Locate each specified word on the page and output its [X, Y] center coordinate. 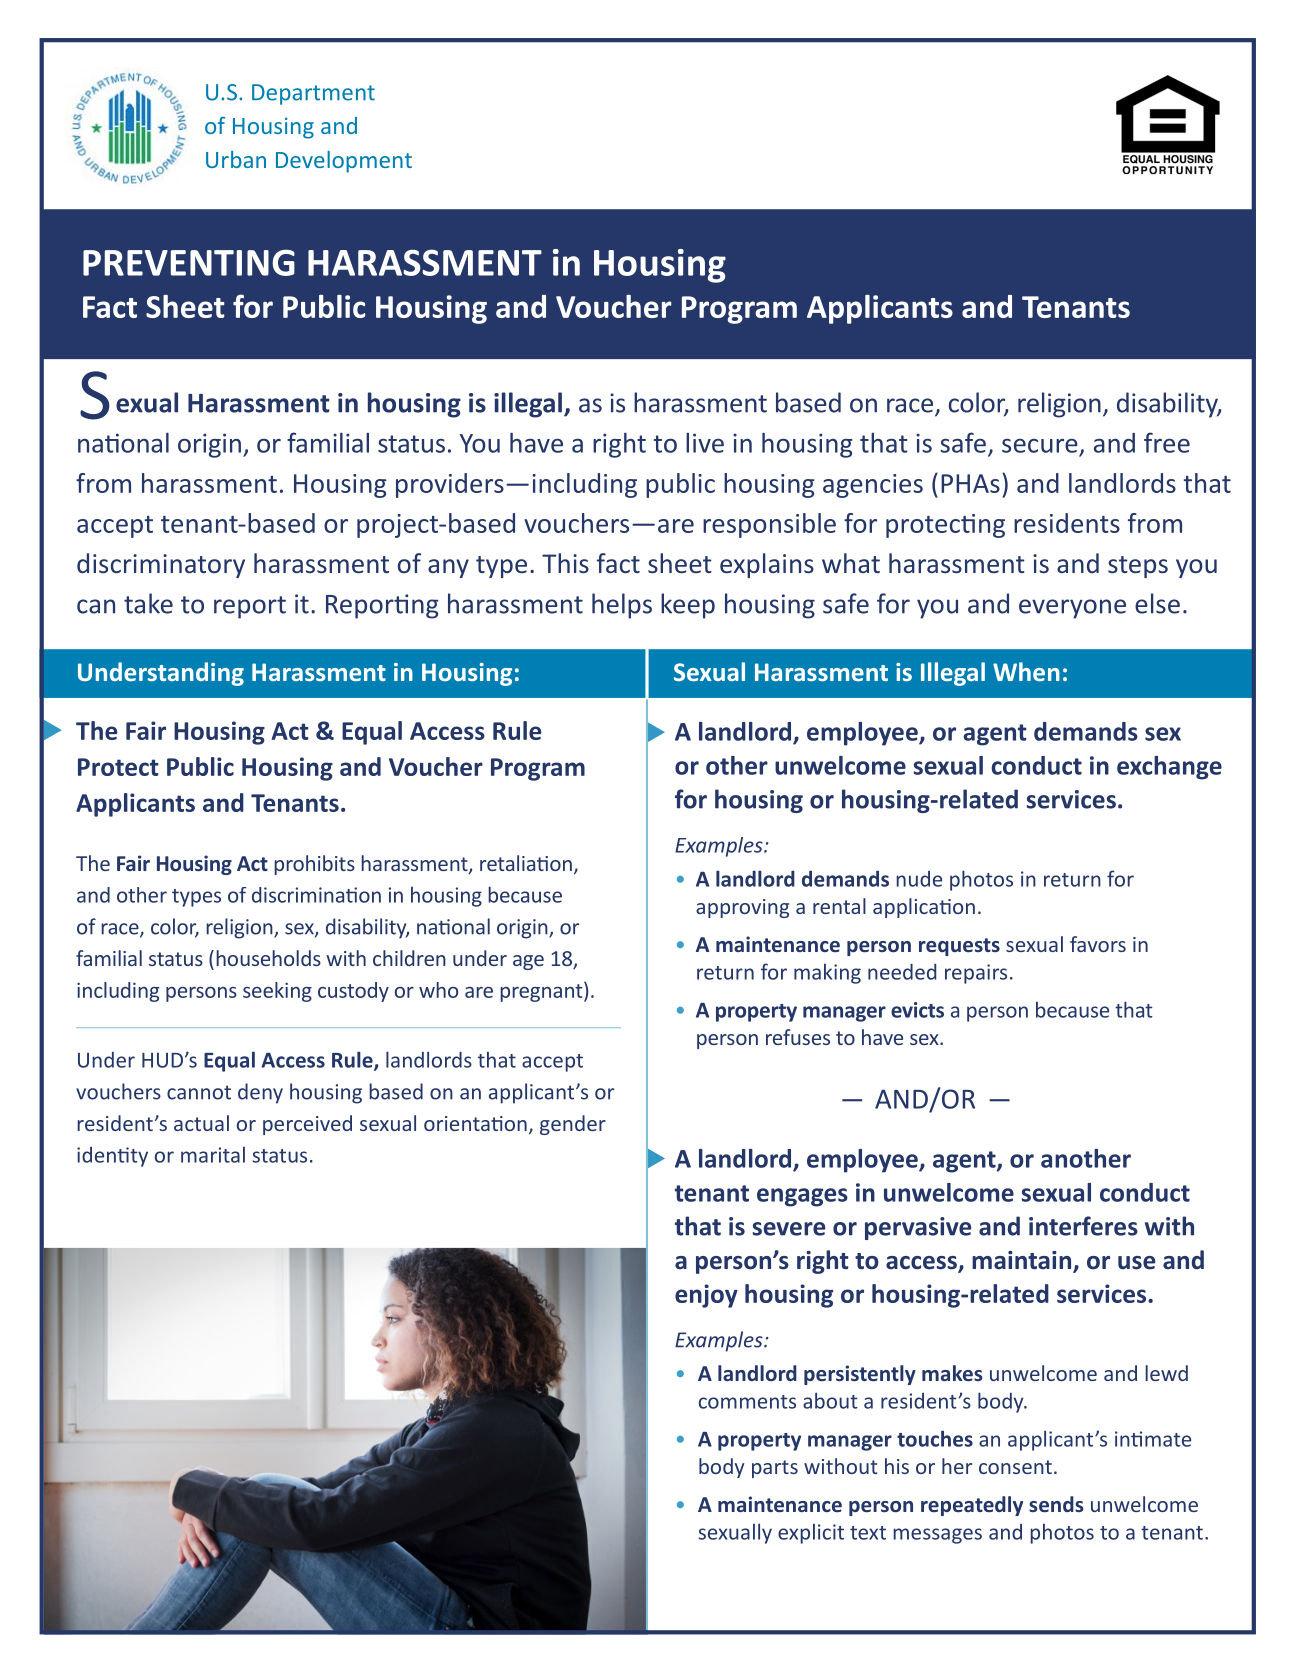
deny [260, 1093]
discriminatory [161, 565]
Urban [236, 159]
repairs [976, 974]
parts [775, 1469]
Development [344, 162]
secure [1040, 446]
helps [622, 606]
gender [573, 1125]
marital [213, 1154]
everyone [1072, 609]
